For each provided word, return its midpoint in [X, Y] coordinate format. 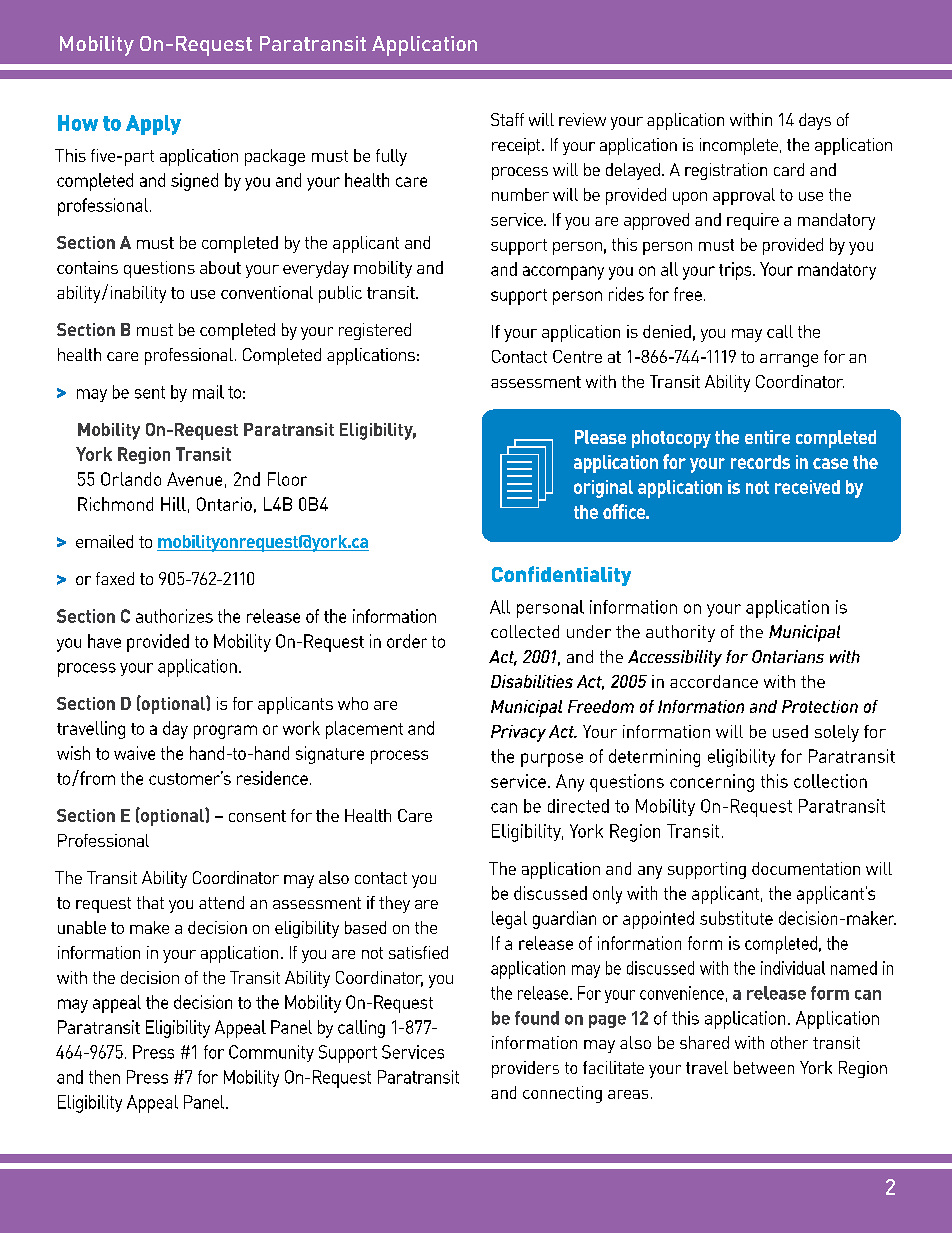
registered [375, 331]
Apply [153, 125]
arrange [789, 360]
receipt [517, 146]
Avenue [194, 479]
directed [578, 806]
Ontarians [788, 656]
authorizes [174, 616]
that [150, 902]
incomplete [739, 146]
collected [525, 631]
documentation [806, 868]
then [104, 1077]
